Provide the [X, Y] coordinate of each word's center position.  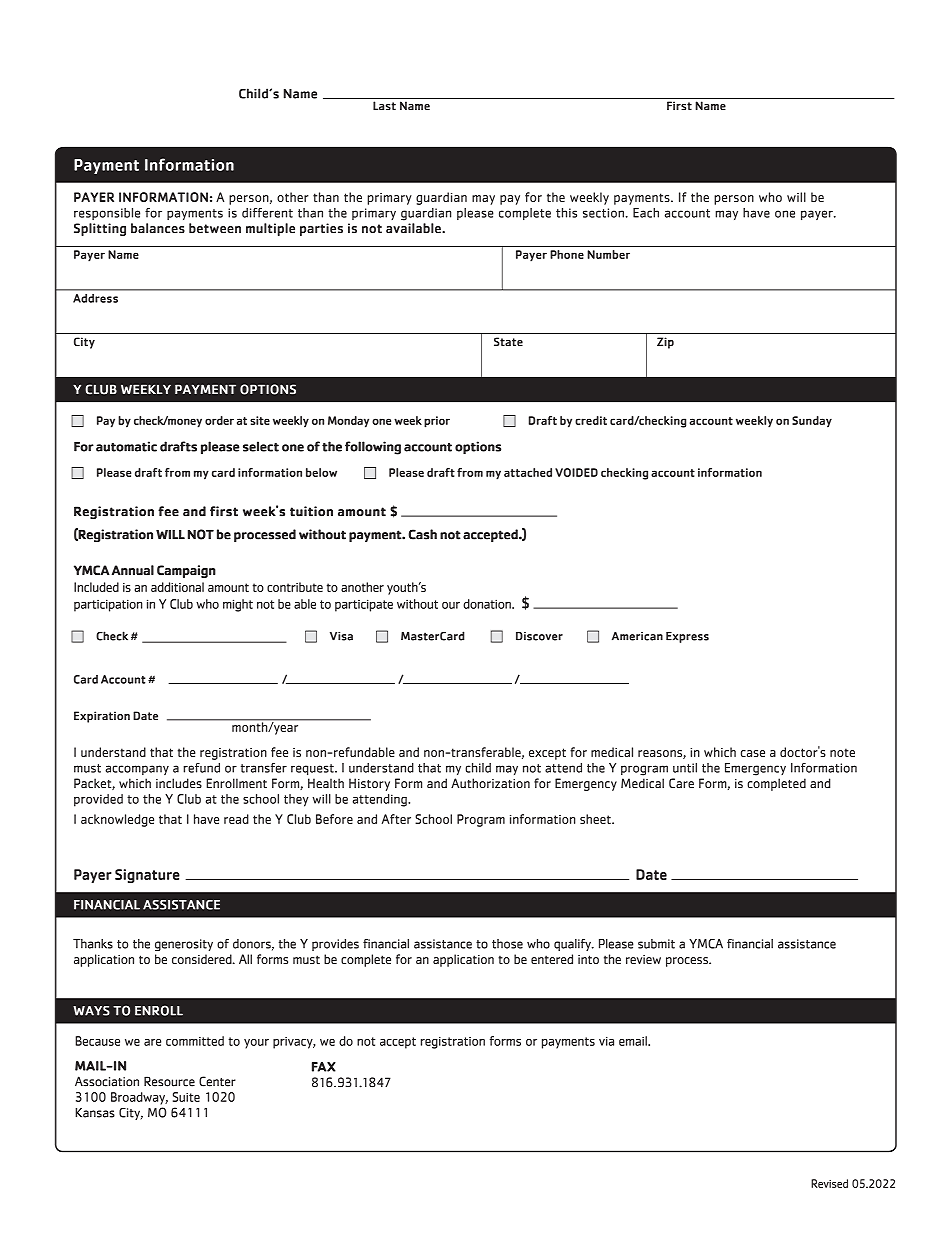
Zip [665, 343]
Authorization [490, 783]
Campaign [186, 571]
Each [646, 213]
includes [179, 783]
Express [687, 637]
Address [95, 298]
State [508, 341]
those [507, 944]
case [753, 753]
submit [656, 944]
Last [384, 105]
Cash [422, 534]
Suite [186, 1097]
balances [158, 228]
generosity [184, 945]
